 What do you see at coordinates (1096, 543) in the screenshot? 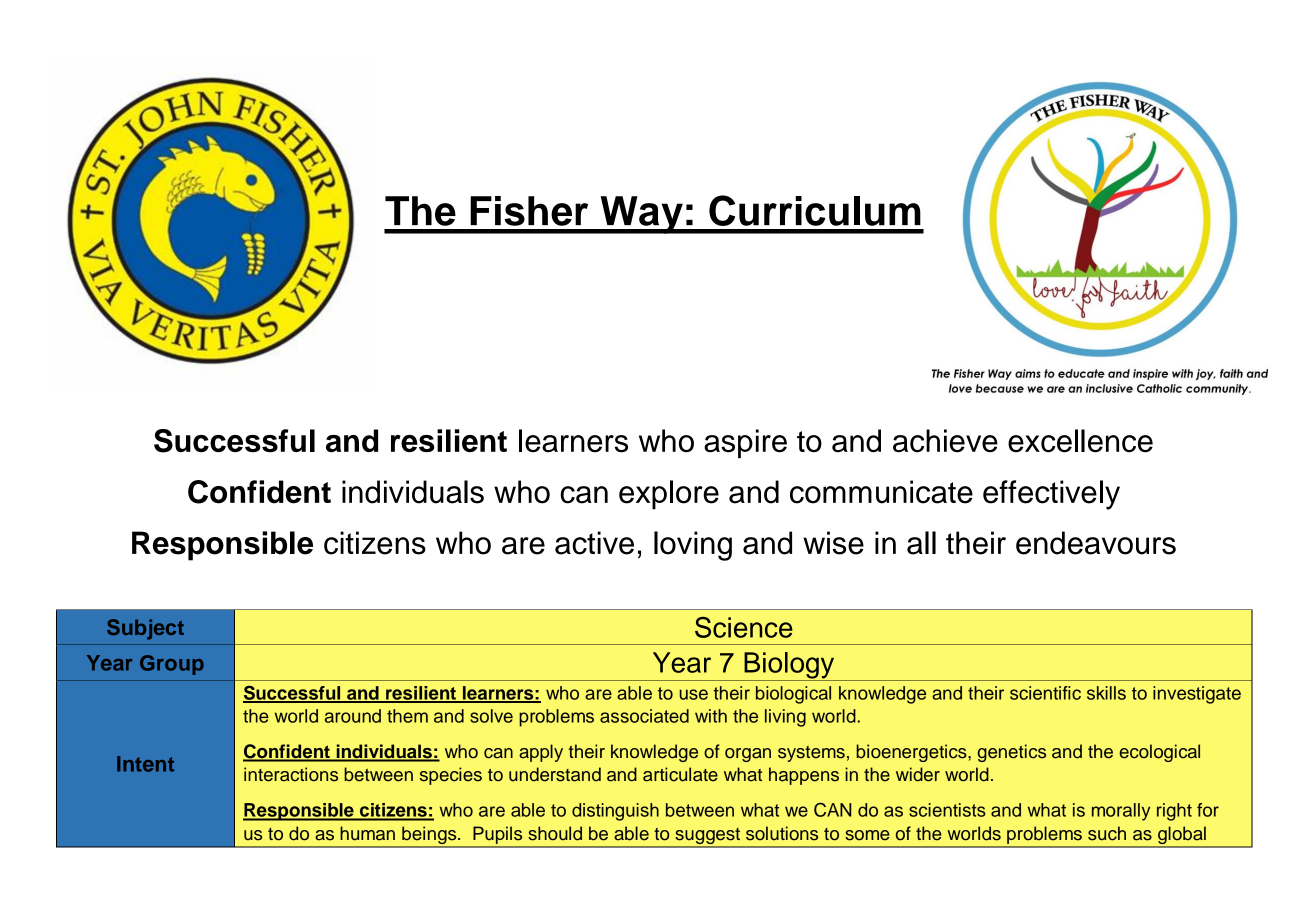
I see `endeavours` at bounding box center [1096, 543].
